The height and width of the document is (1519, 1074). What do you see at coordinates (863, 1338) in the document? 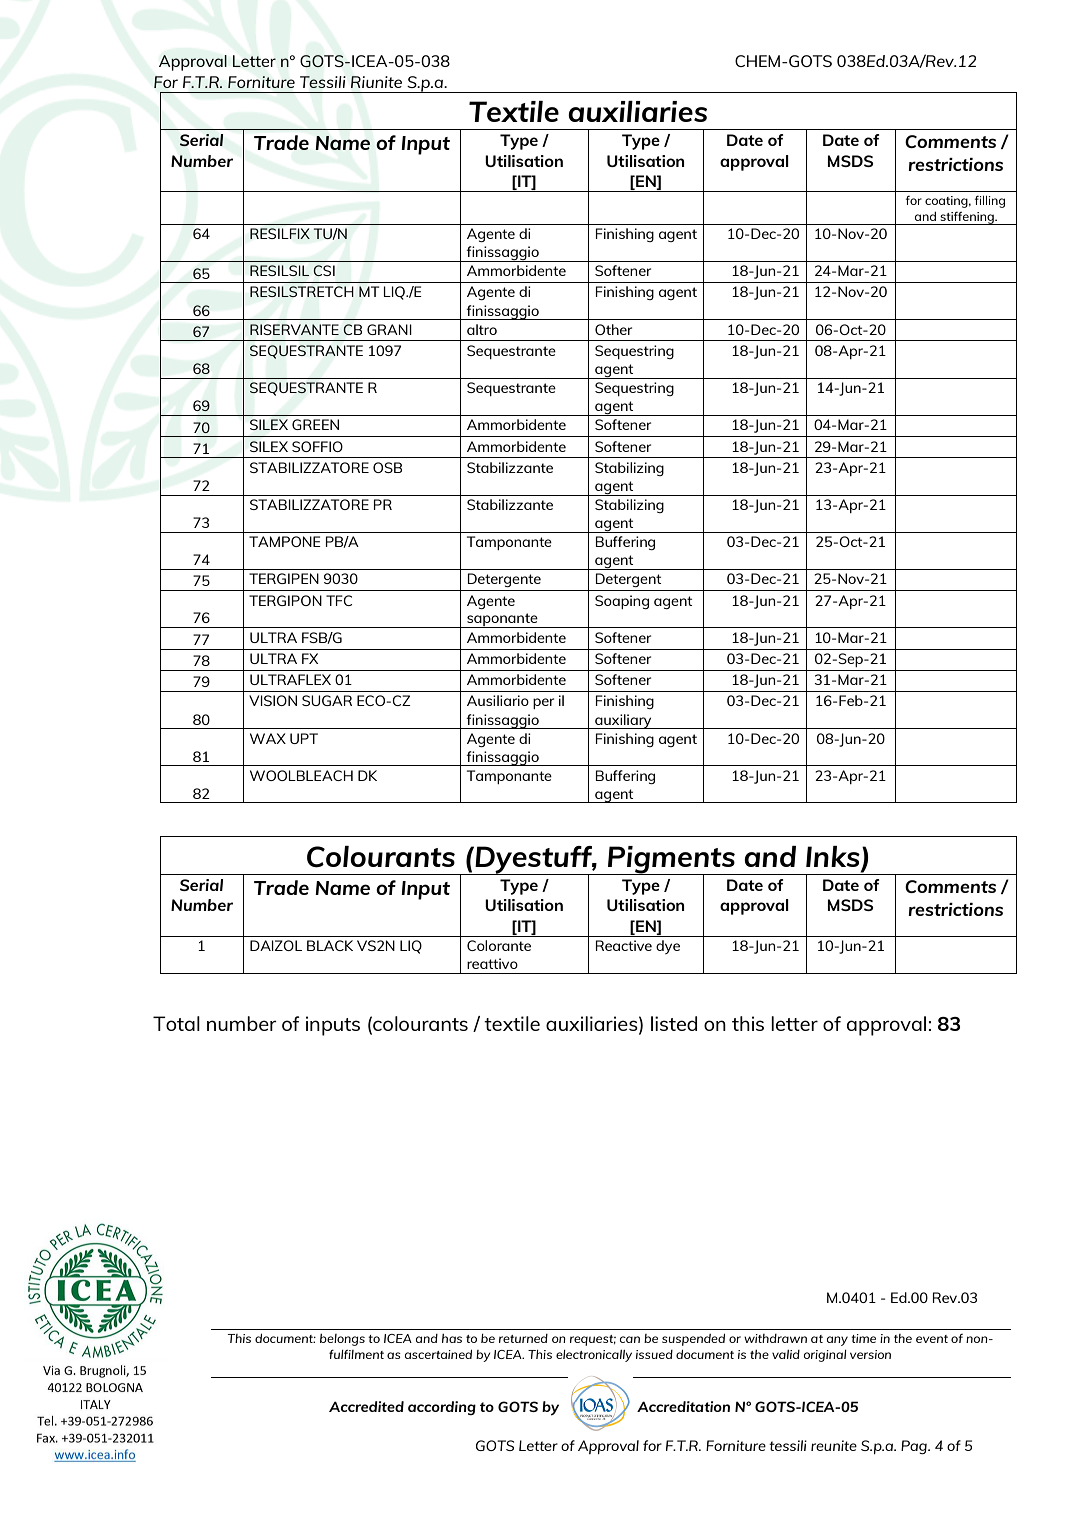
I see `time` at bounding box center [863, 1338].
